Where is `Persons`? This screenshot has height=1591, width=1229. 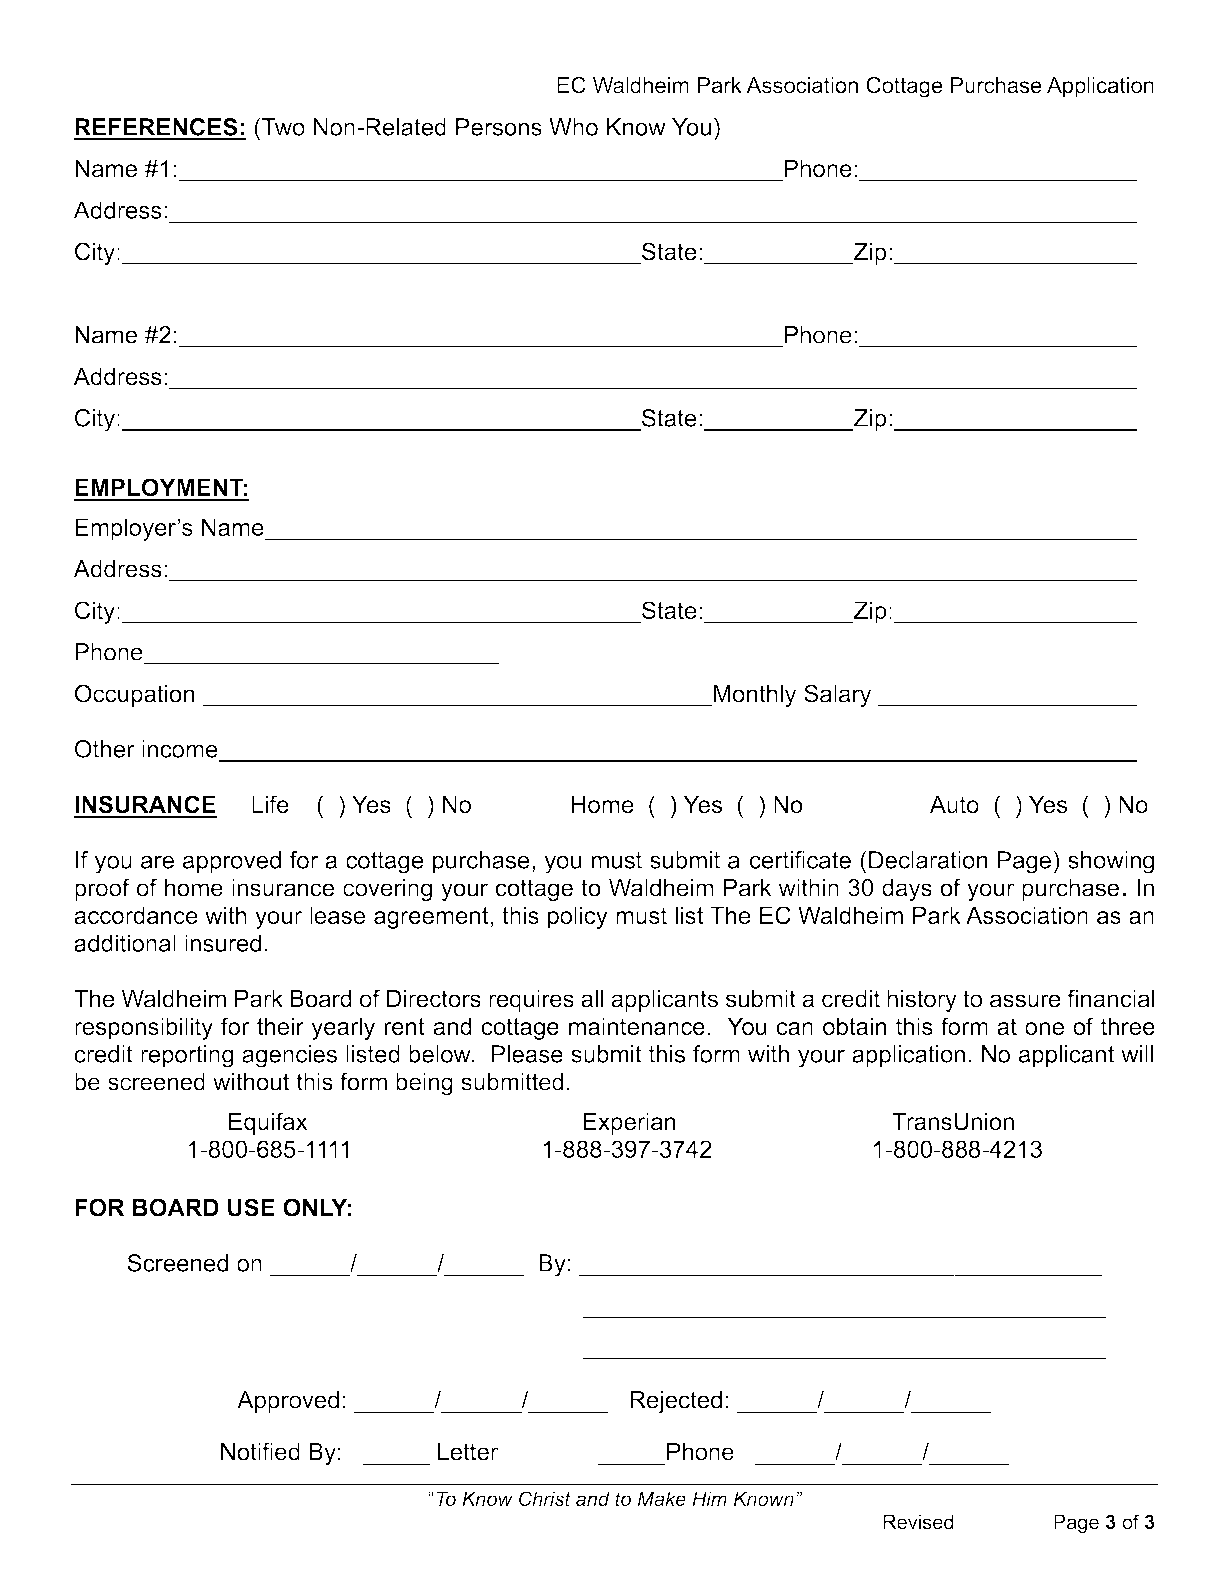 Persons is located at coordinates (499, 127).
